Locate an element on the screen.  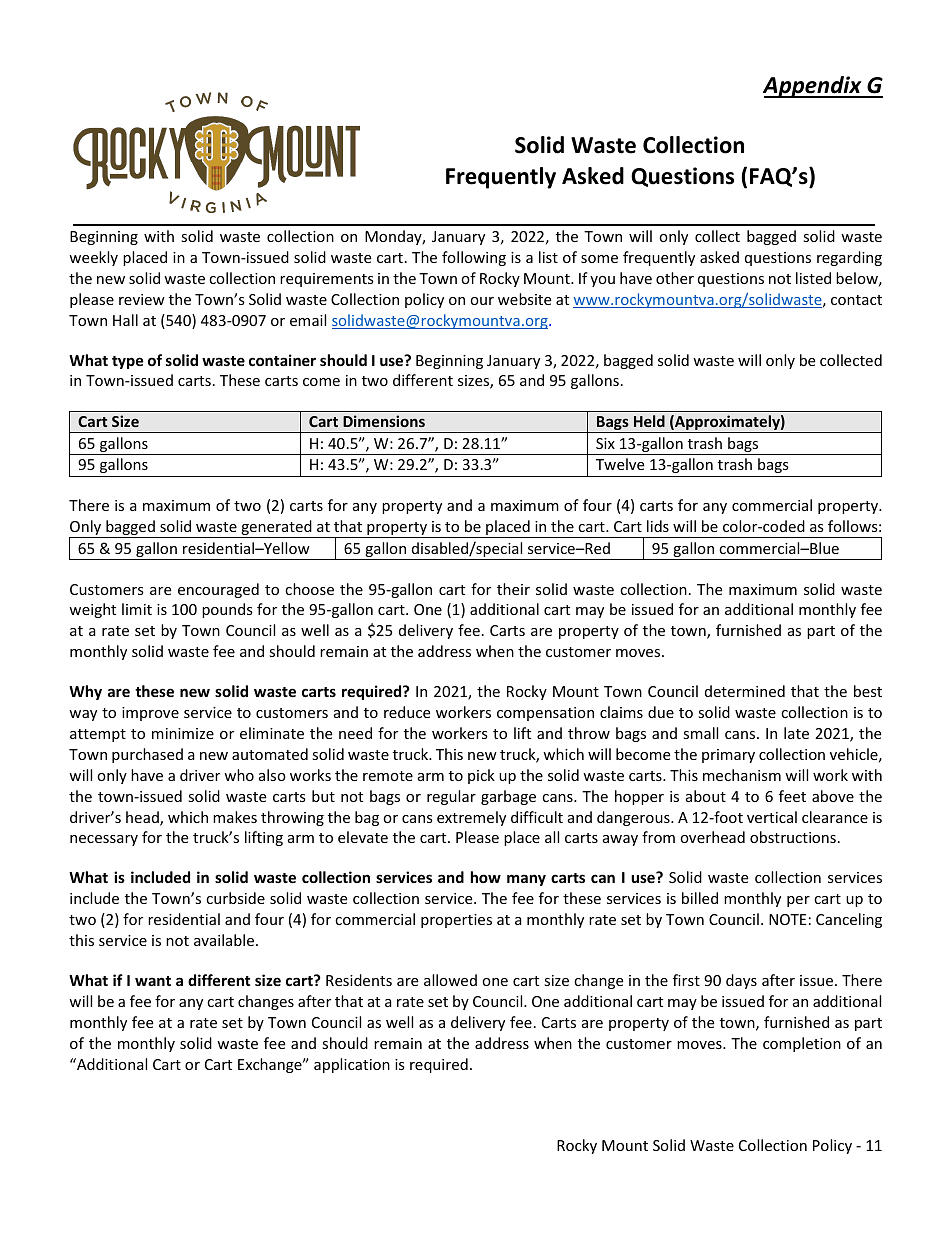
contact is located at coordinates (856, 300).
